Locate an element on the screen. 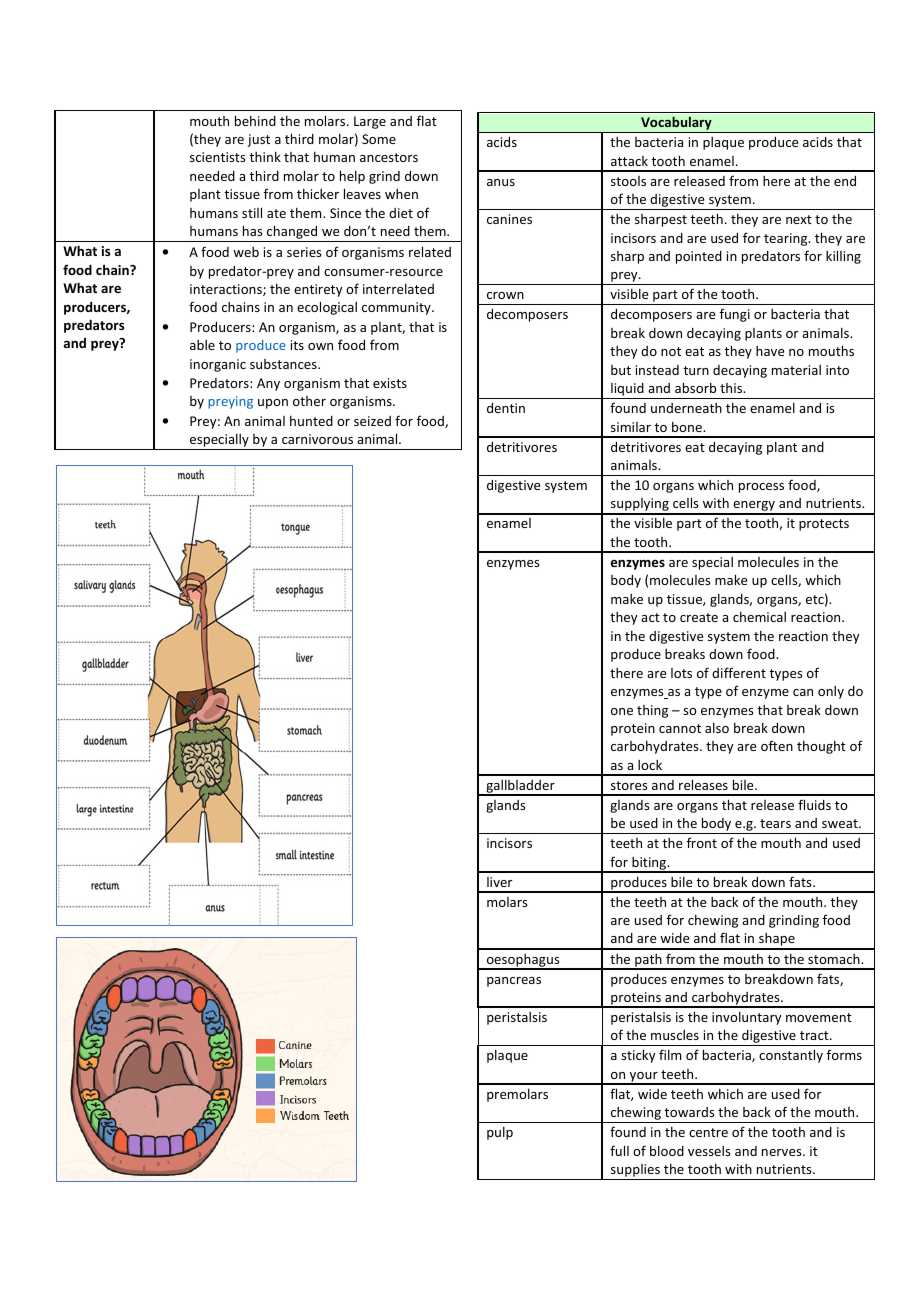 The width and height of the screenshot is (924, 1308). carnivorous is located at coordinates (317, 439).
